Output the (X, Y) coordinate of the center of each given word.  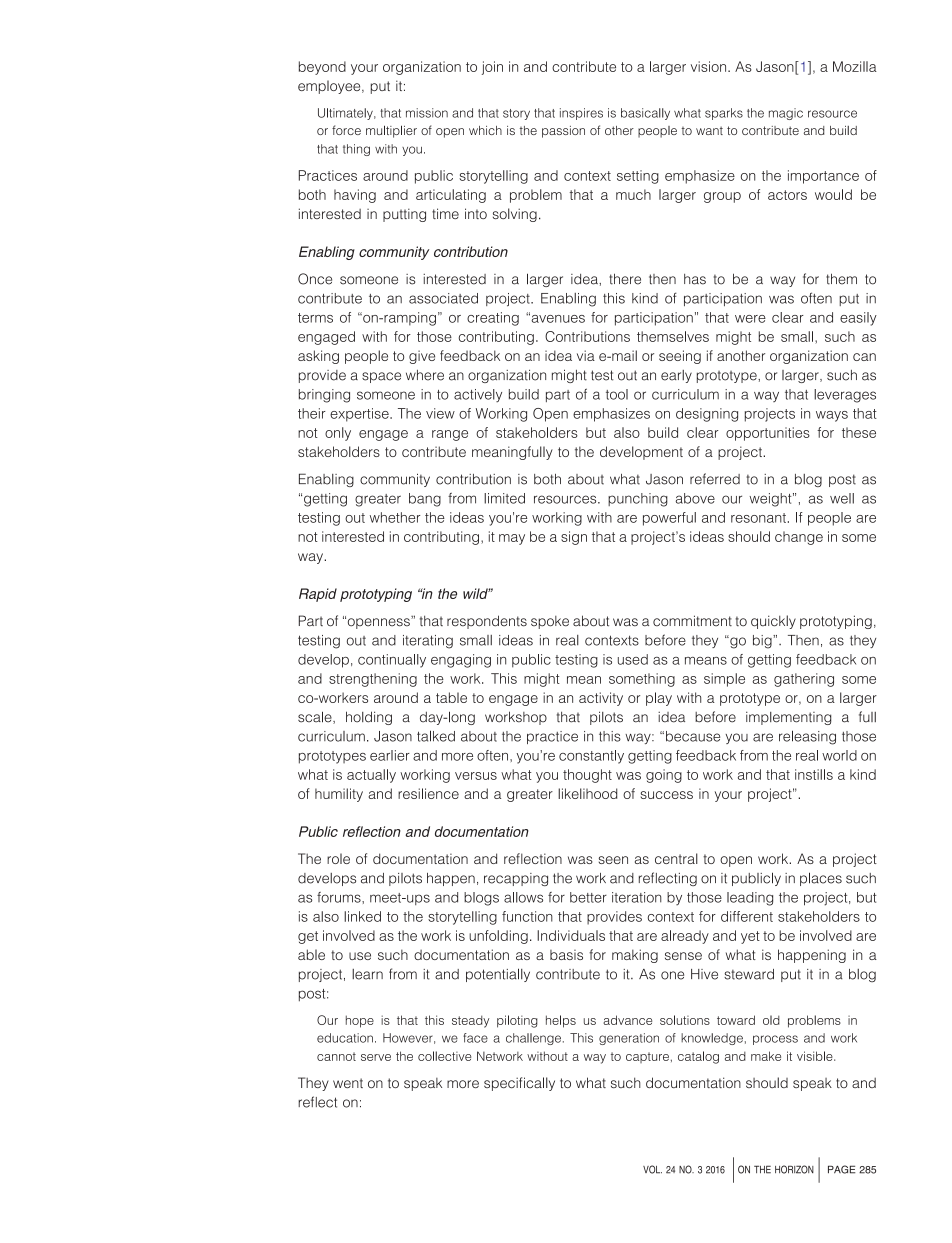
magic (786, 114)
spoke (550, 622)
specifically (519, 1084)
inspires (581, 114)
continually (392, 661)
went (348, 1083)
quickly (773, 622)
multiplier (391, 131)
